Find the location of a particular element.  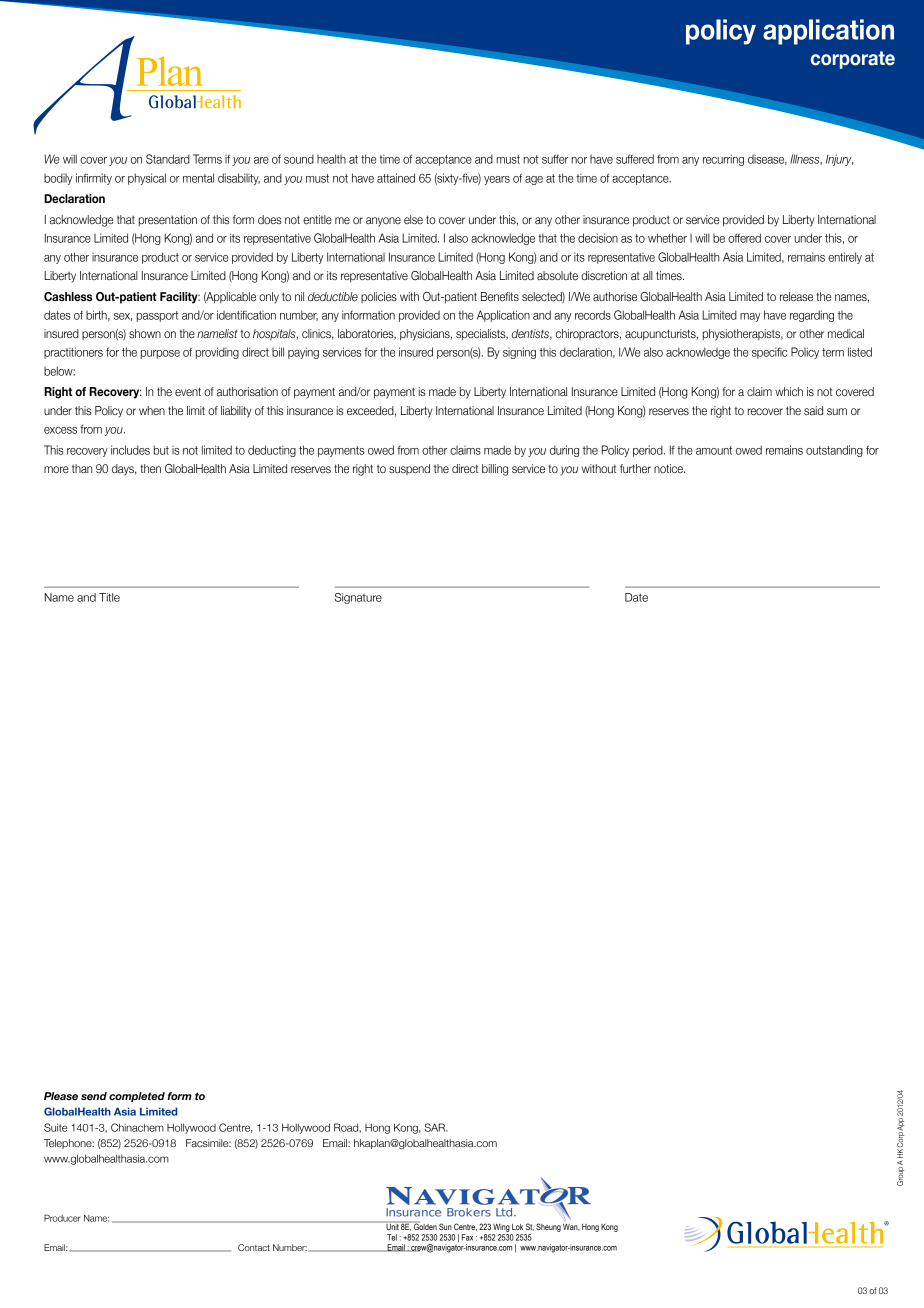

physical is located at coordinates (147, 179).
